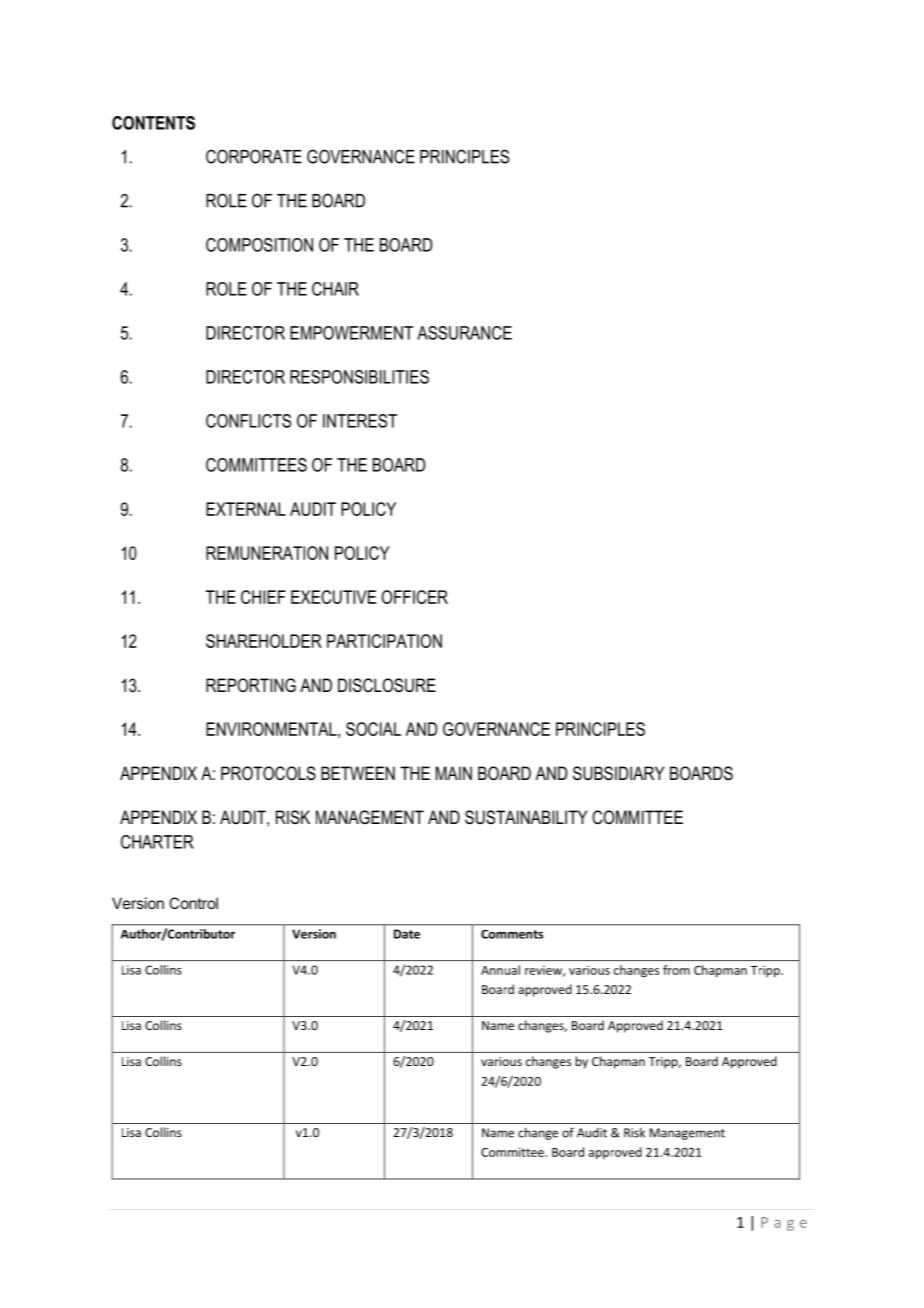 Image resolution: width=924 pixels, height=1308 pixels. Describe the element at coordinates (254, 156) in the screenshot. I see `CORPORATE` at that location.
